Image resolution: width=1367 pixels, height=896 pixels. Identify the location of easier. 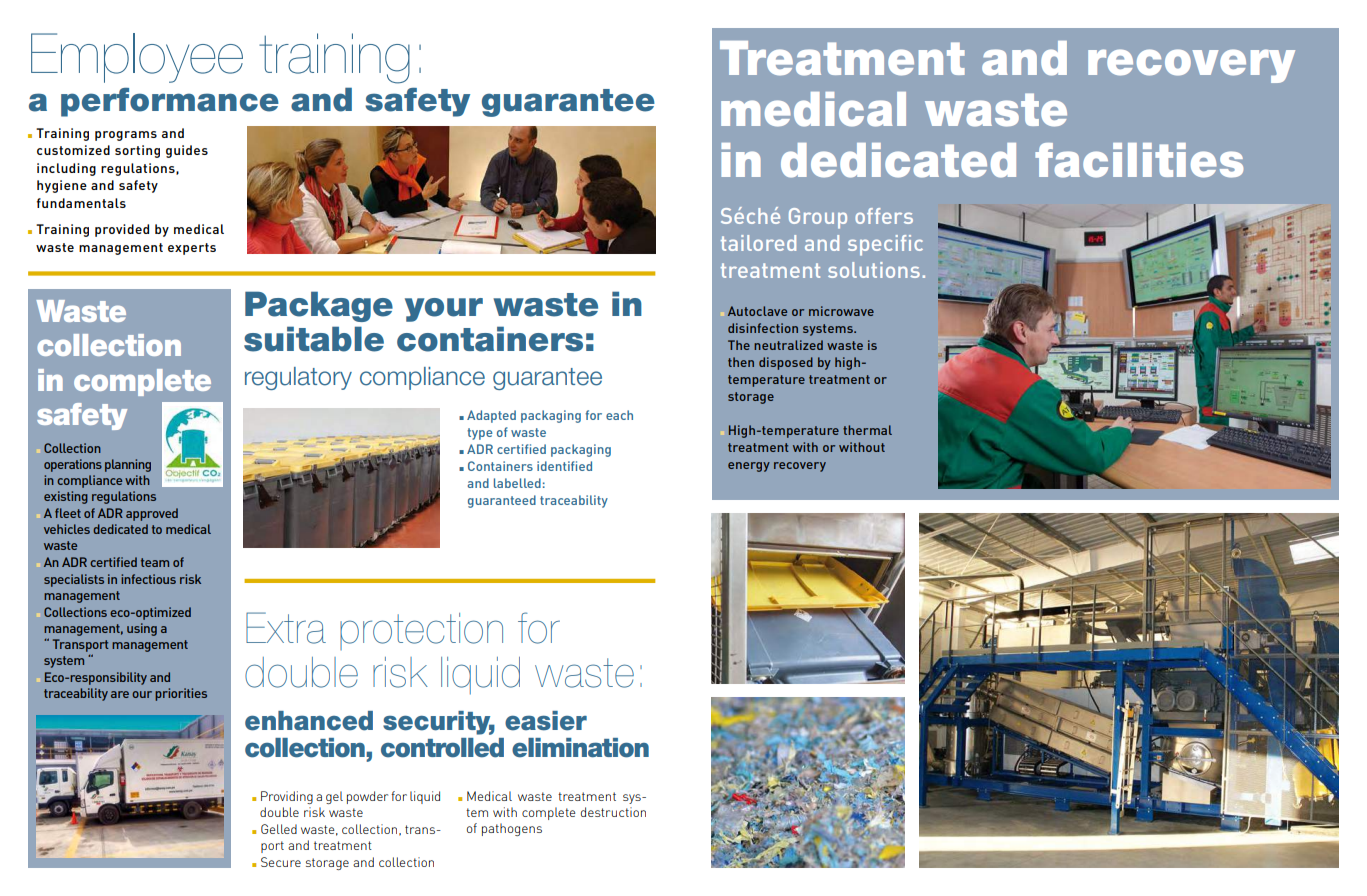
(546, 721).
